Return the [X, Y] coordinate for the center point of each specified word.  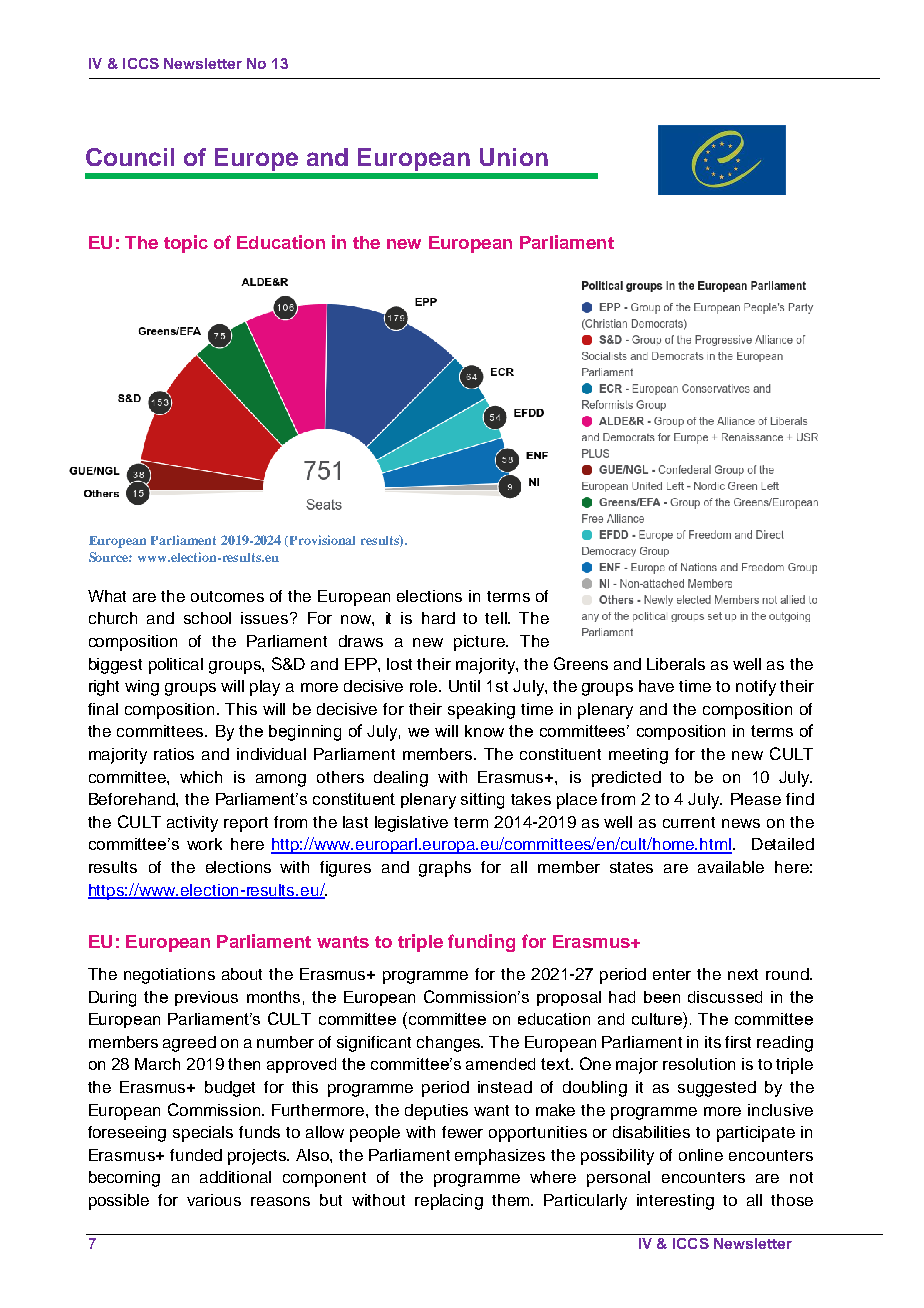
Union [514, 157]
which [201, 777]
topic [186, 244]
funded [196, 1155]
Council [130, 157]
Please [756, 799]
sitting [482, 801]
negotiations [169, 976]
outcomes [227, 596]
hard [438, 618]
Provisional [322, 540]
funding [481, 943]
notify [756, 688]
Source [110, 557]
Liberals [676, 664]
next [743, 974]
